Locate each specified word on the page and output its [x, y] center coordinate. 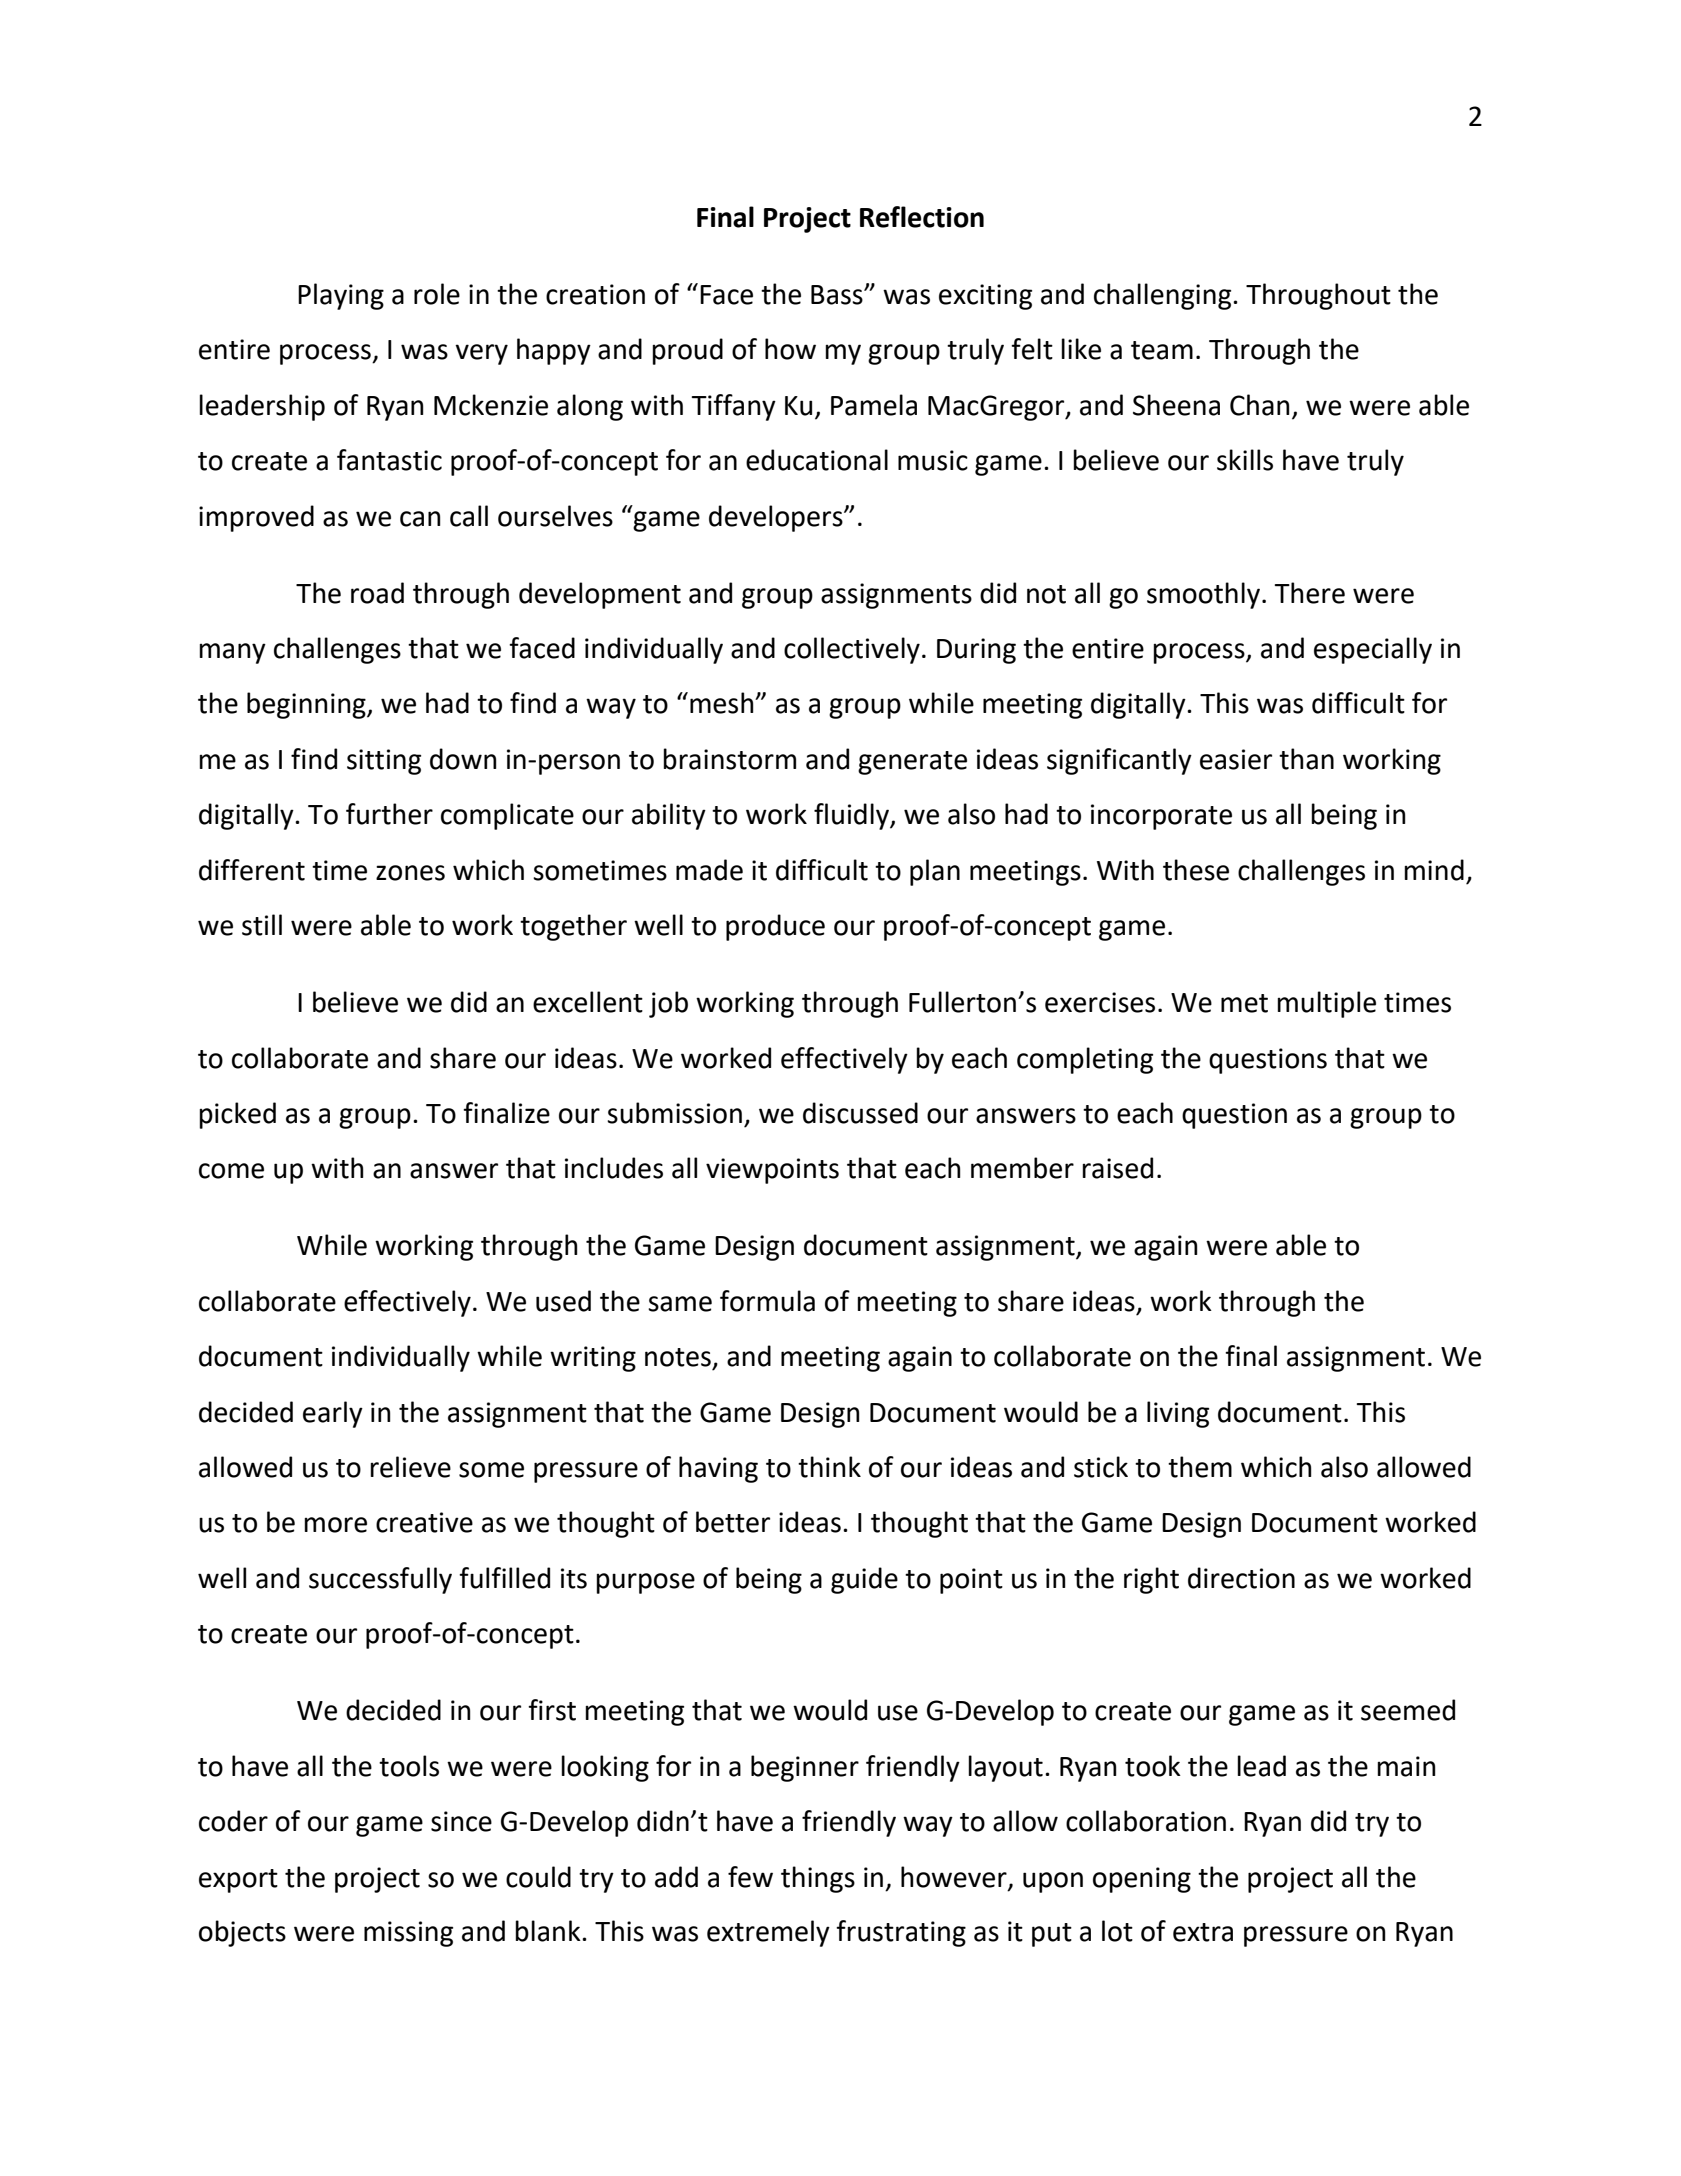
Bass [838, 295]
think [829, 1467]
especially [1373, 650]
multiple [1326, 1004]
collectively [852, 650]
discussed [860, 1113]
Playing [341, 296]
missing [408, 1934]
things [818, 1879]
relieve [410, 1467]
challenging [1164, 296]
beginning [307, 705]
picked [237, 1115]
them [1200, 1467]
